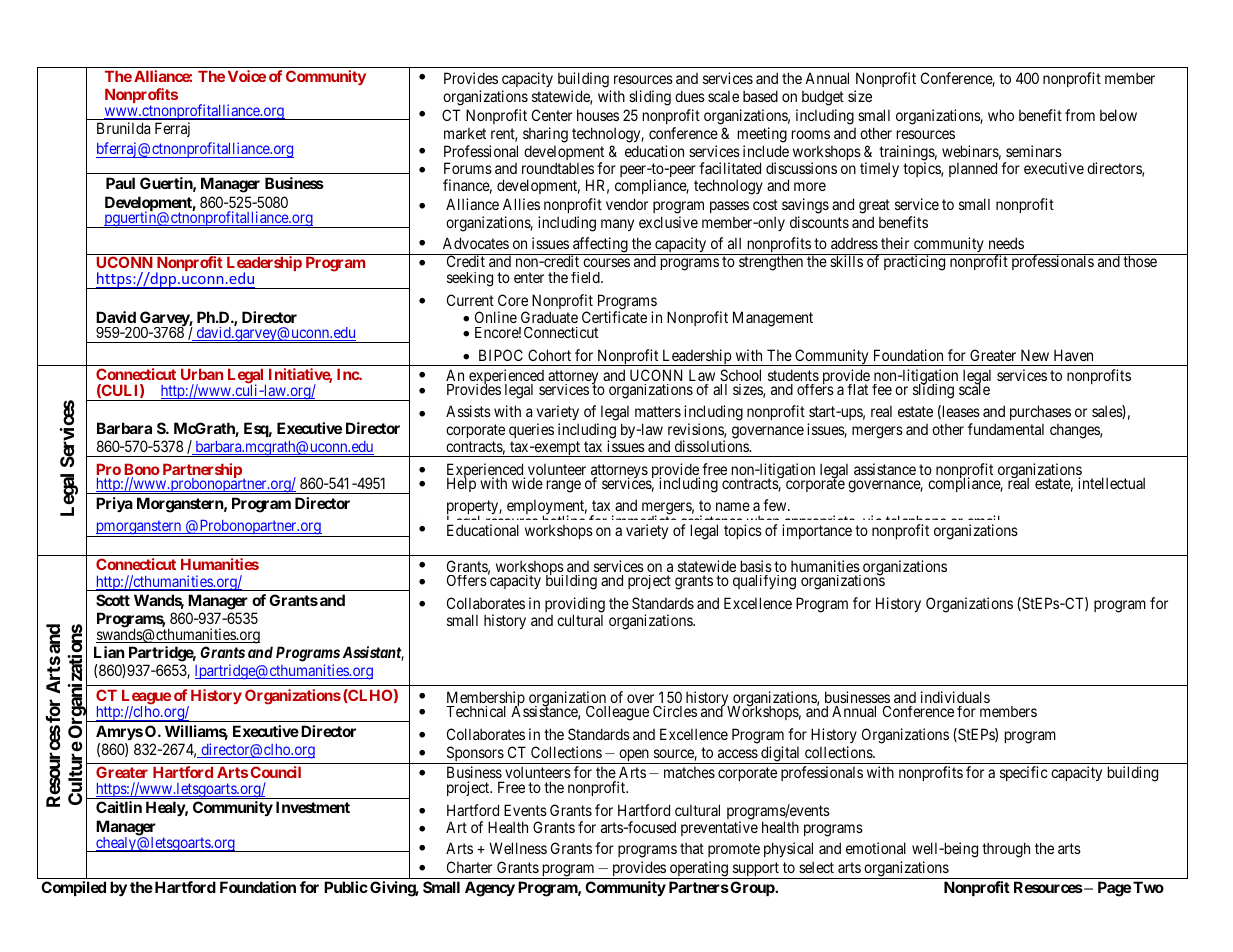 Image resolution: width=1233 pixels, height=952 pixels. Describe the element at coordinates (73, 888) in the page. I see `Compiled` at that location.
